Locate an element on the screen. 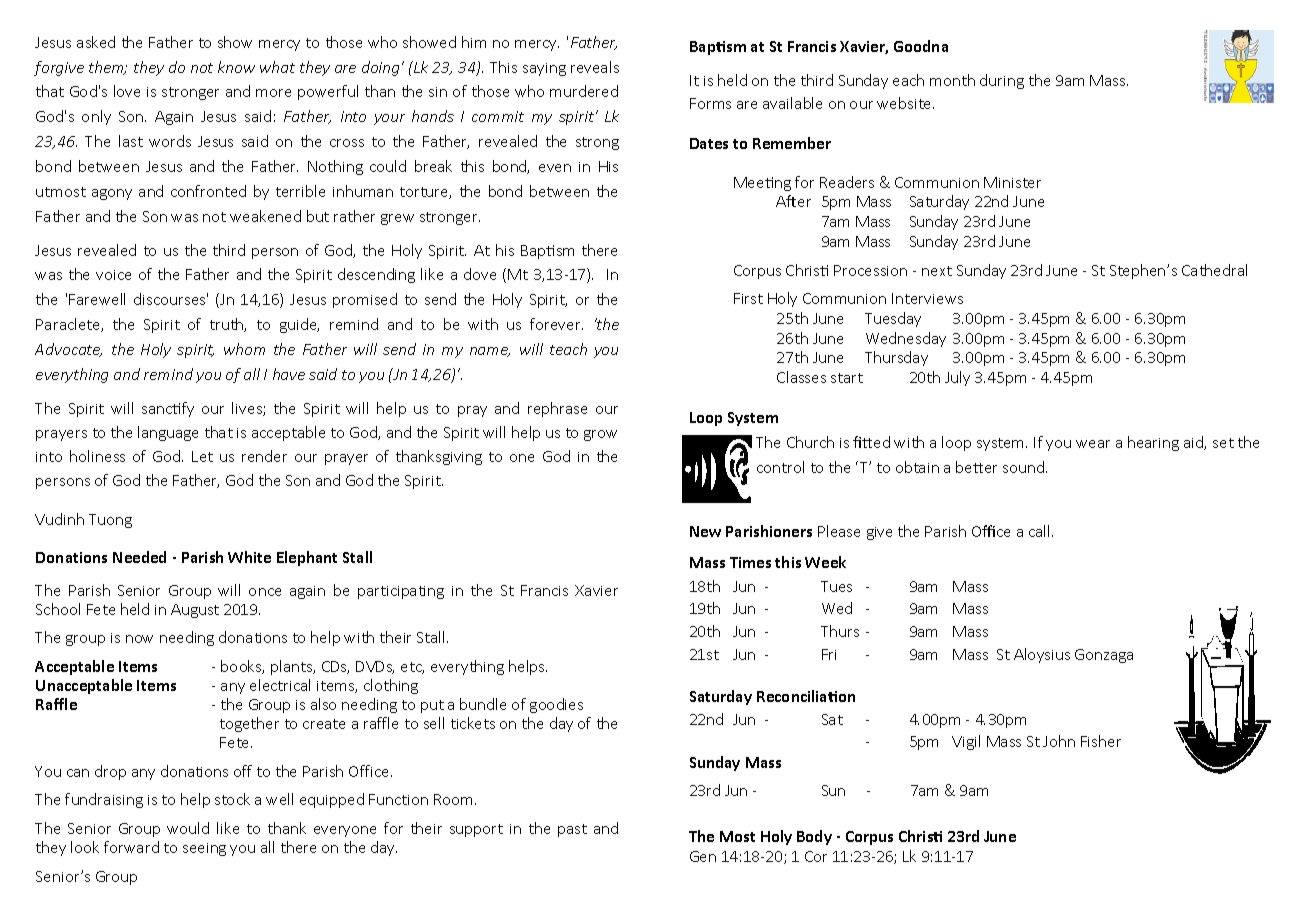  reveals is located at coordinates (595, 67).
